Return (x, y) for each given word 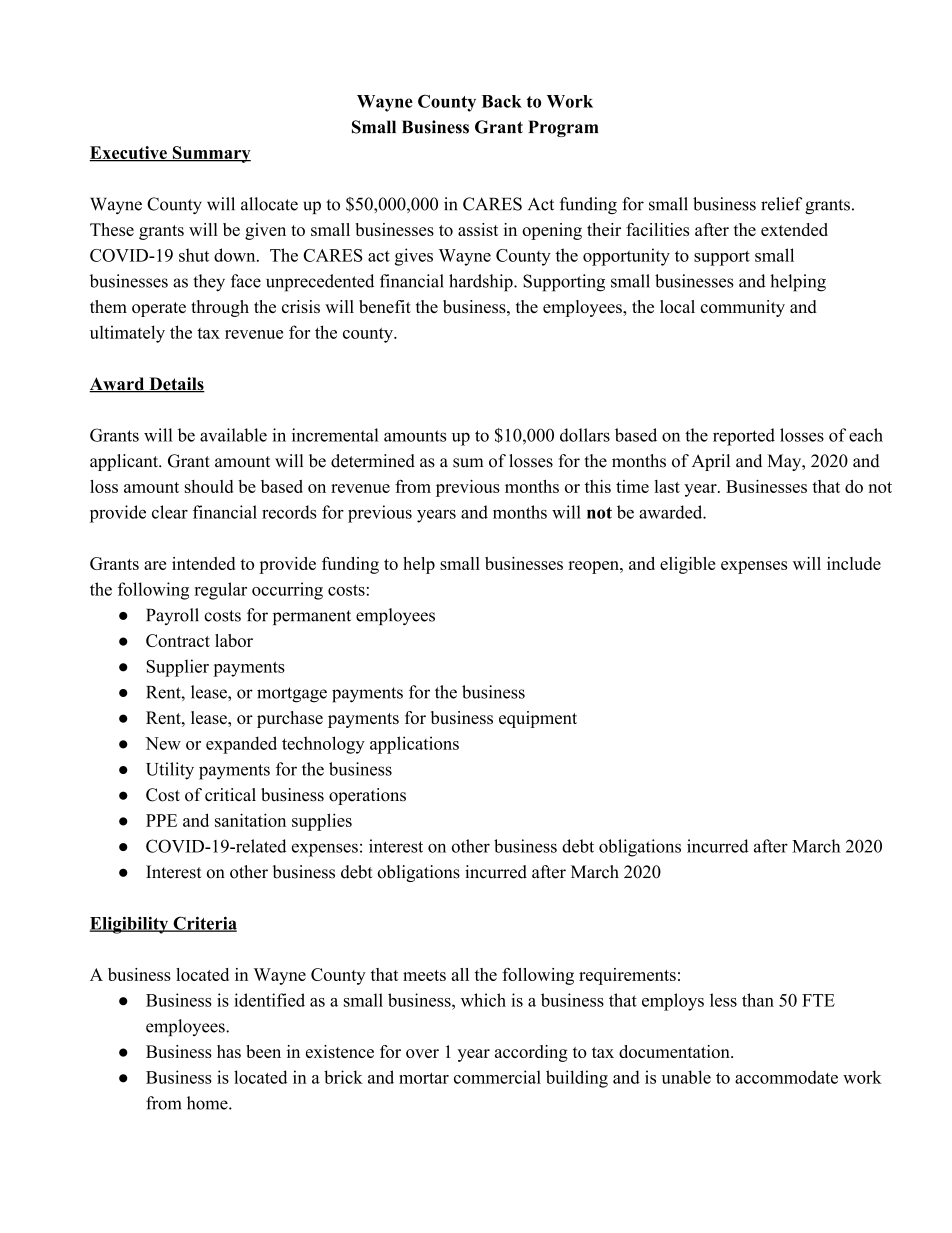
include (854, 563)
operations (367, 796)
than (758, 1000)
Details (176, 385)
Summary (210, 154)
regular (220, 591)
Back (502, 101)
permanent (312, 617)
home (208, 1103)
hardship (482, 283)
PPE (161, 820)
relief (781, 204)
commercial (497, 1077)
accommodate (786, 1077)
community (743, 308)
